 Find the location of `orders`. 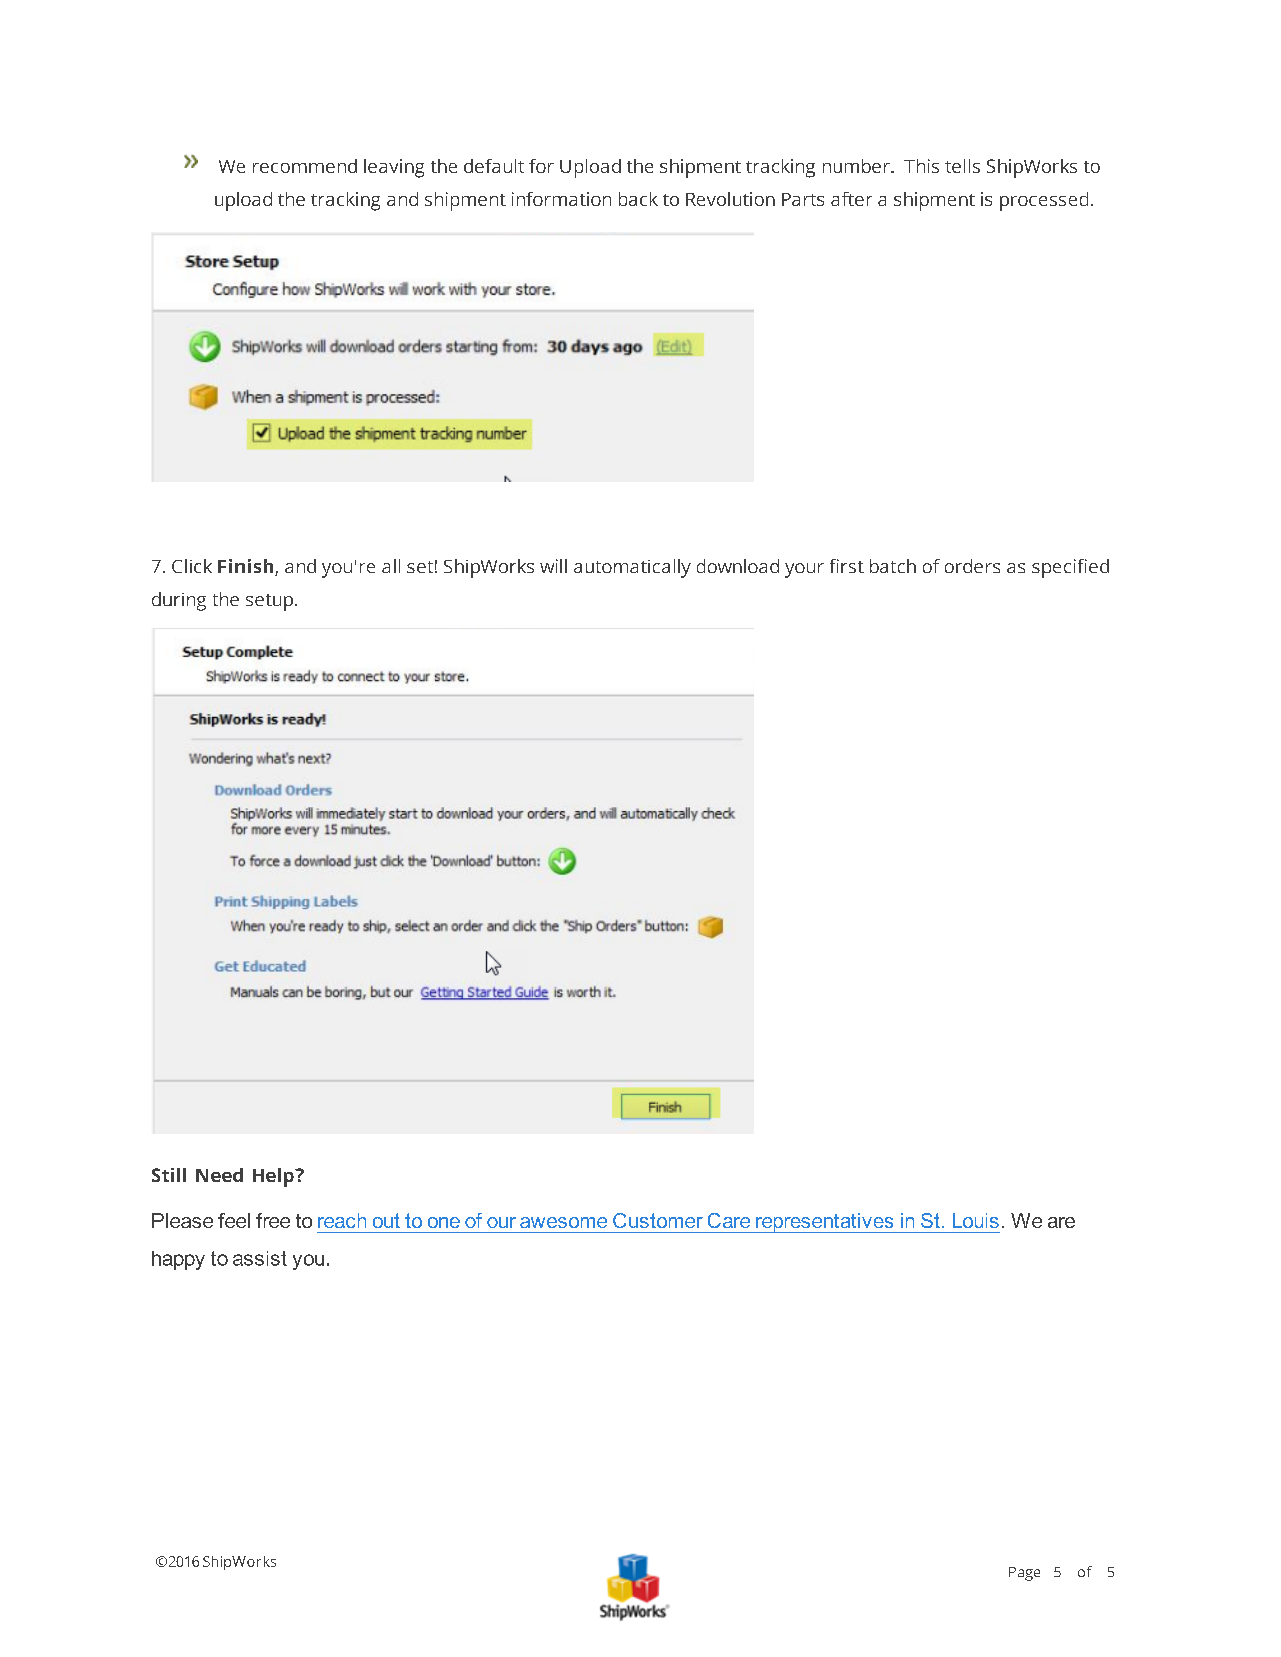

orders is located at coordinates (972, 566).
